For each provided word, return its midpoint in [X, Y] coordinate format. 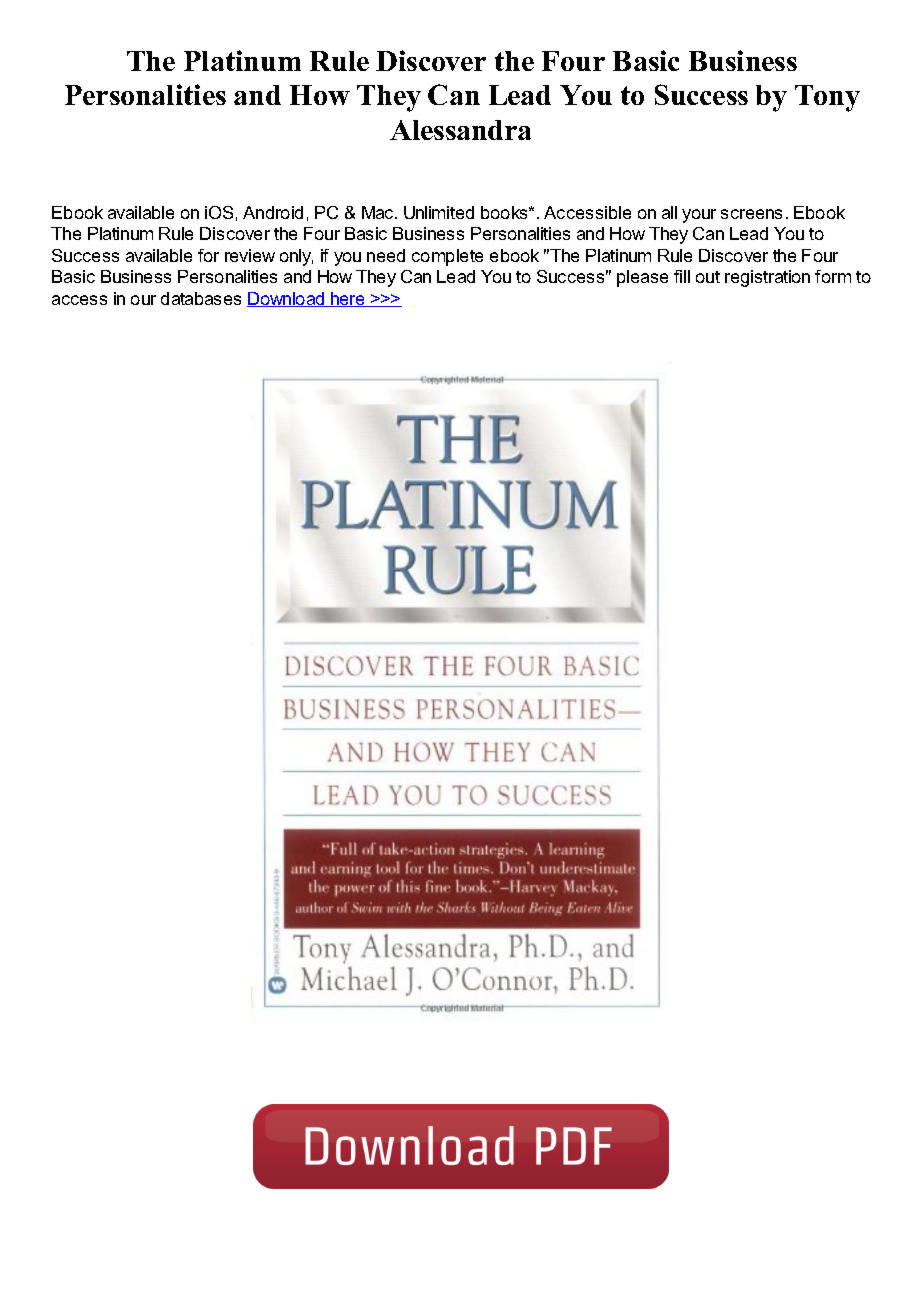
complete [447, 257]
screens [751, 214]
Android [273, 212]
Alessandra [460, 130]
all [669, 212]
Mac [379, 212]
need [386, 255]
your [699, 216]
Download [287, 299]
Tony [827, 98]
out [708, 277]
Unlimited [439, 212]
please [642, 278]
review [250, 255]
